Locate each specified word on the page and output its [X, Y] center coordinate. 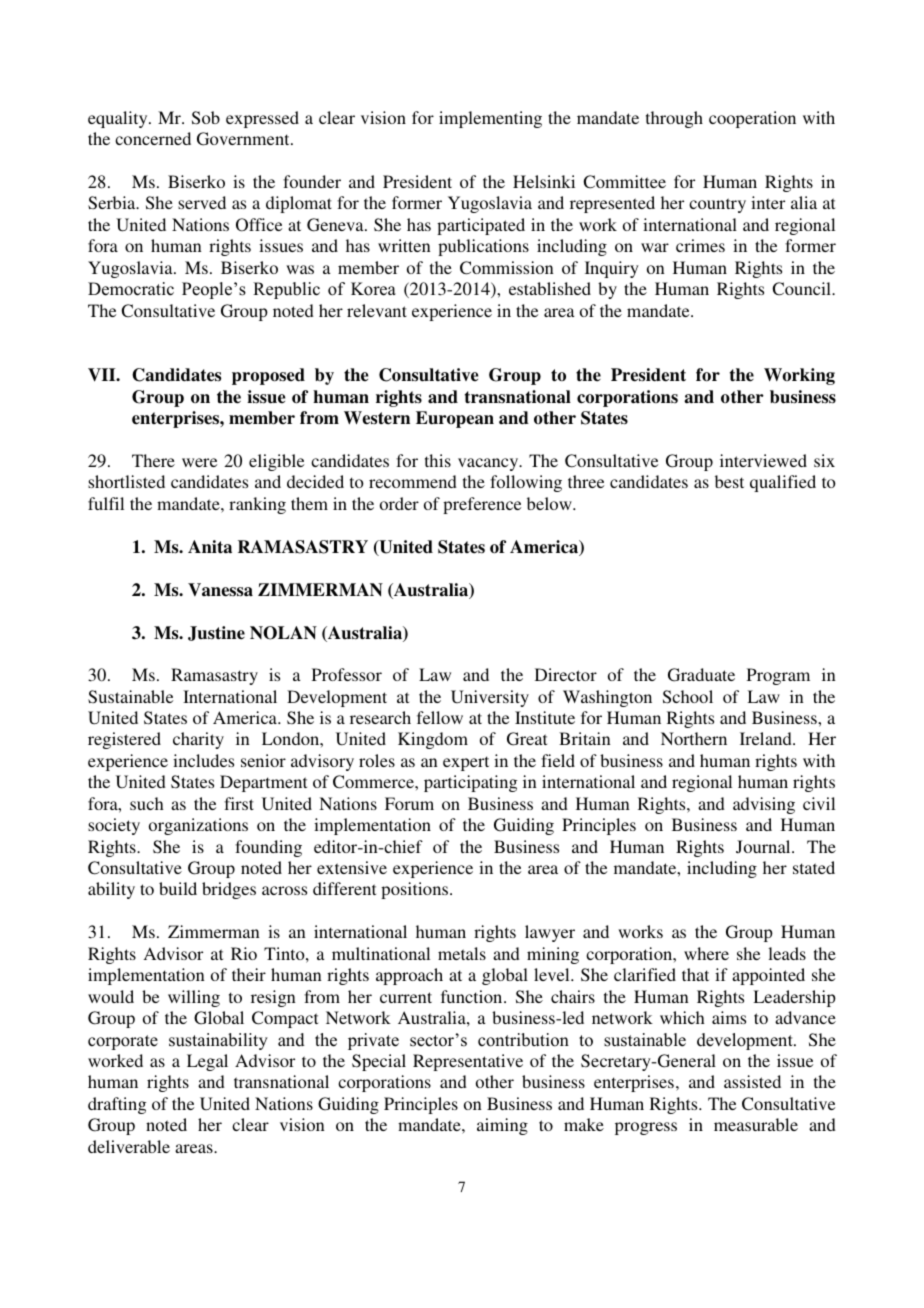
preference [482, 505]
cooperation [752, 119]
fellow [440, 717]
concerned [153, 138]
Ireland [767, 738]
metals [462, 953]
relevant [377, 310]
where [706, 953]
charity [198, 740]
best [729, 481]
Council [802, 289]
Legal [207, 1062]
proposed [268, 376]
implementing [490, 119]
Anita [210, 547]
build [178, 888]
